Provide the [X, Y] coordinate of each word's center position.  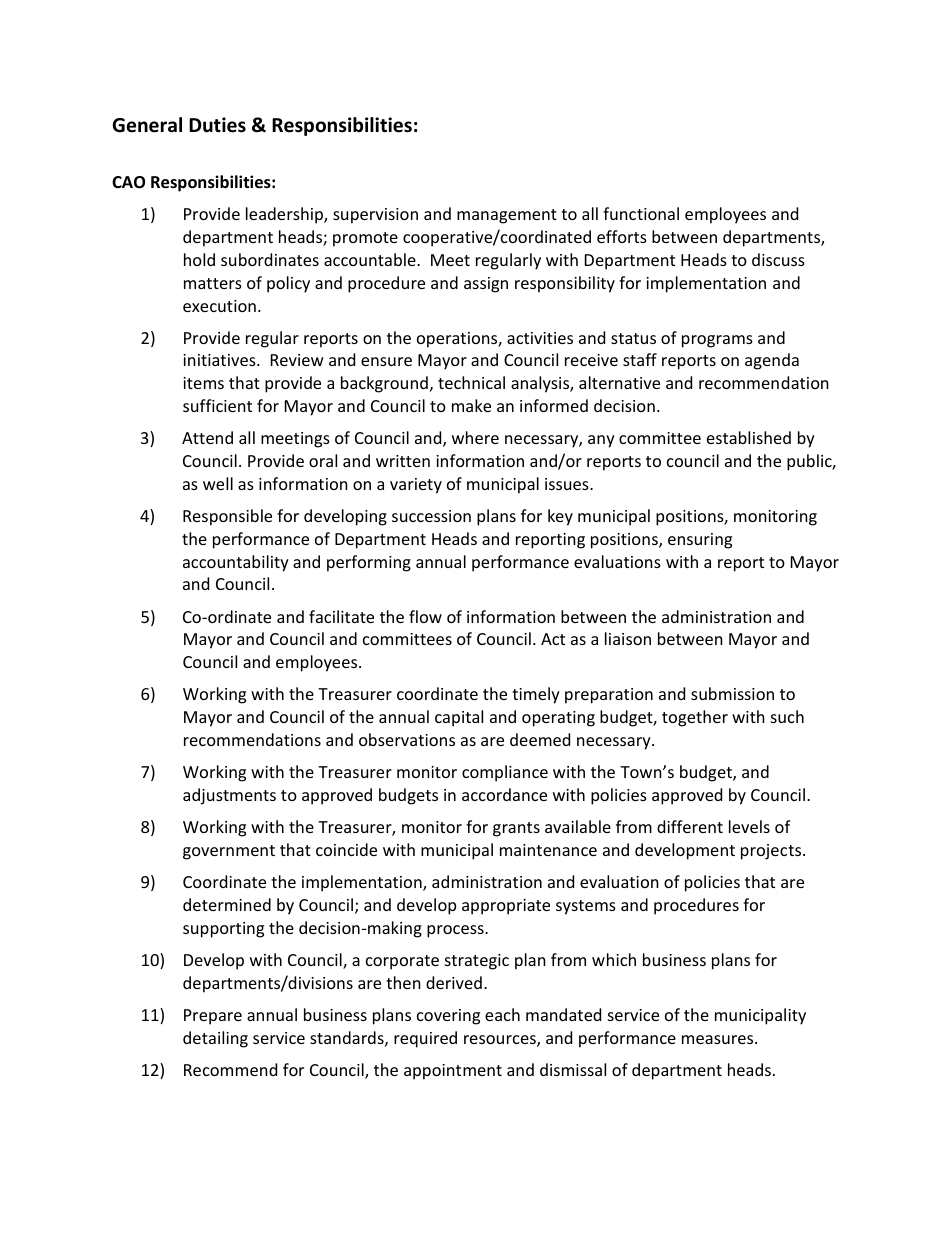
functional [641, 213]
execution [219, 306]
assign [486, 285]
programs [717, 341]
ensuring [700, 541]
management [507, 216]
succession [431, 516]
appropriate [506, 907]
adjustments [229, 796]
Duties [217, 125]
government [229, 852]
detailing [215, 1039]
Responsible [227, 517]
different [690, 826]
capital [459, 718]
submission [732, 693]
